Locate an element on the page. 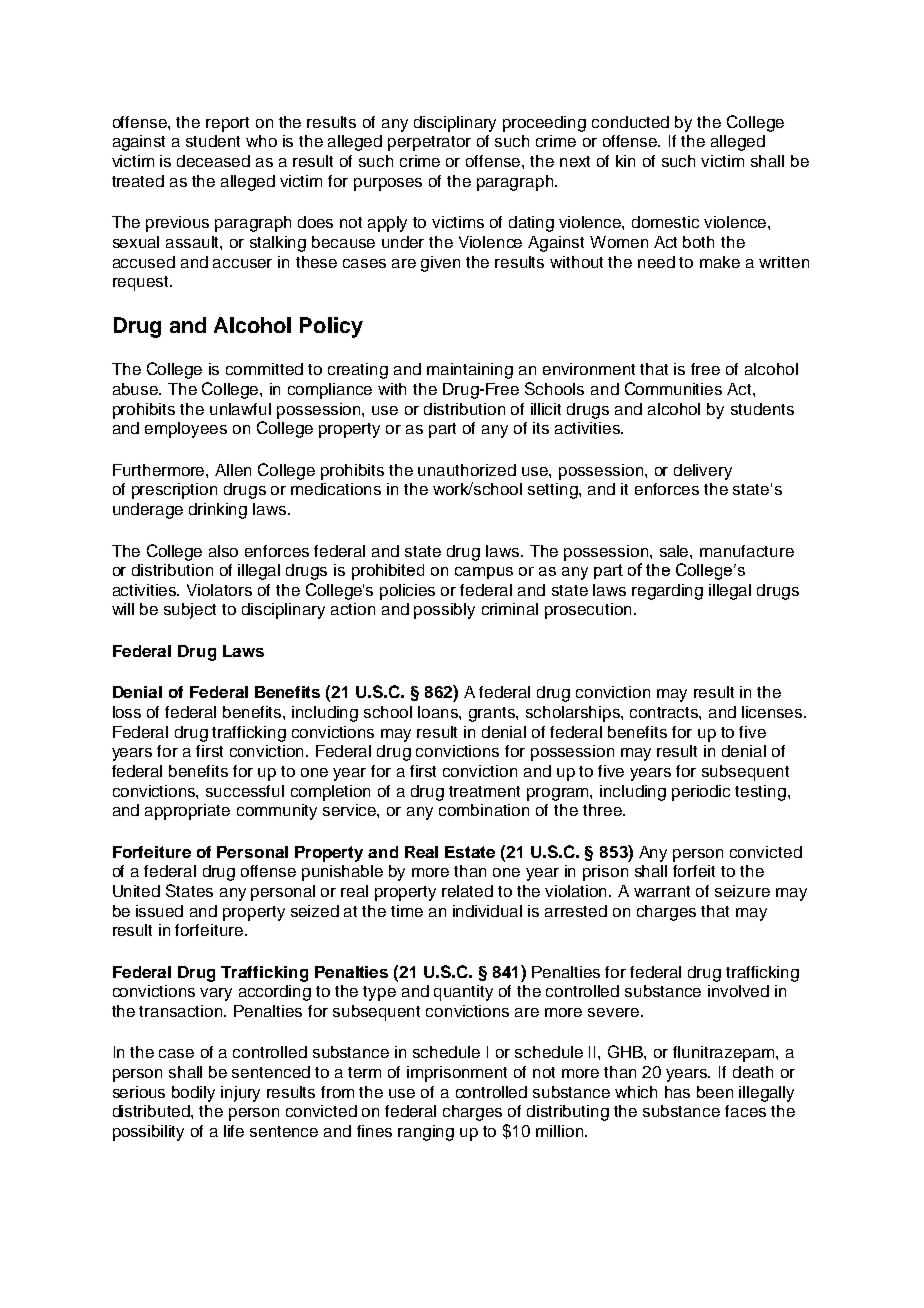  ranging is located at coordinates (426, 1133).
